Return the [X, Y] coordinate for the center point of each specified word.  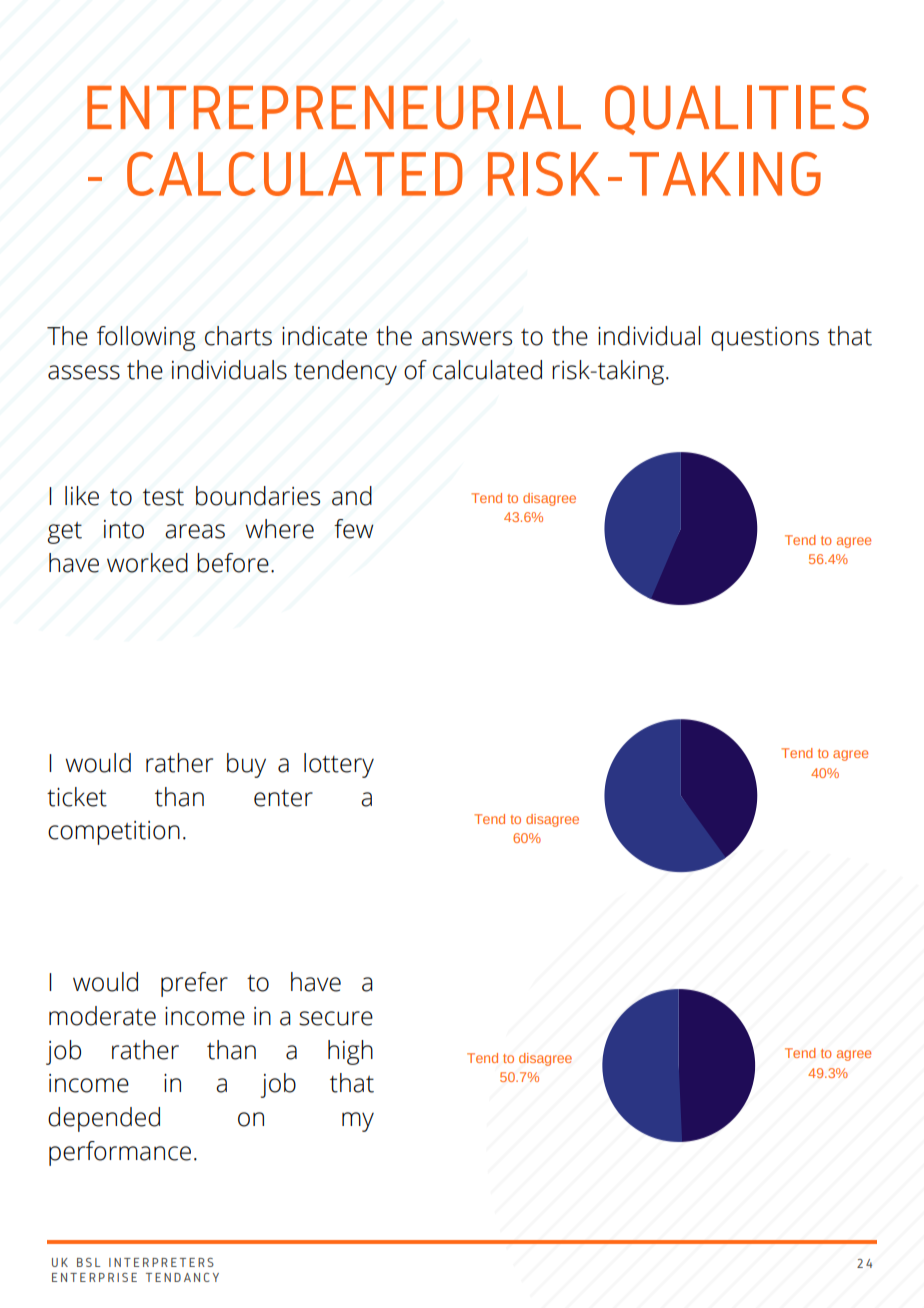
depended [104, 1119]
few [354, 529]
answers [467, 338]
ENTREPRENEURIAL [334, 107]
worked [147, 563]
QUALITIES [737, 110]
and [352, 496]
